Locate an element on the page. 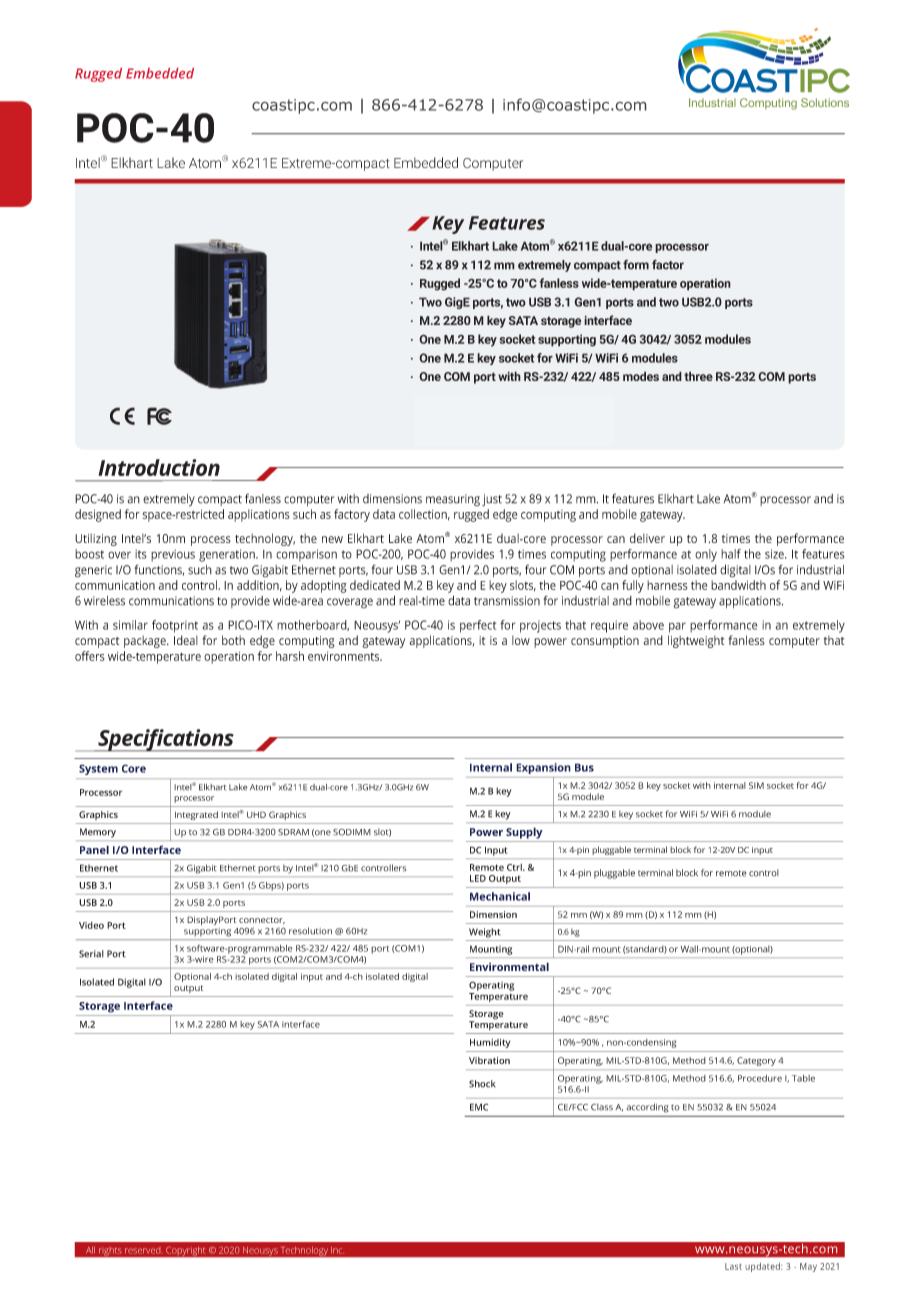 The width and height of the image is (924, 1308). reserved is located at coordinates (142, 1251).
